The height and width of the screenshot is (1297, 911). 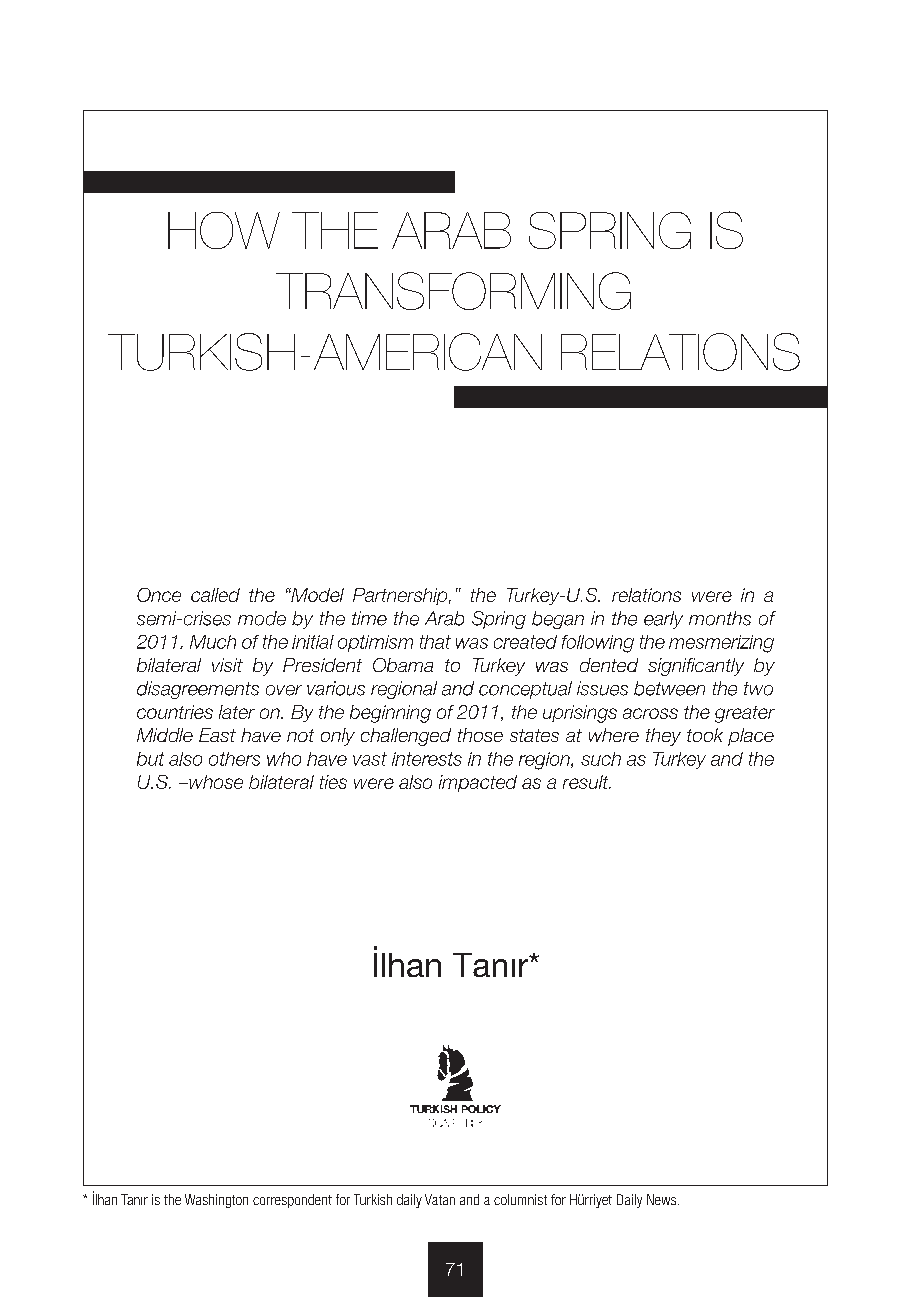 What do you see at coordinates (587, 782) in the screenshot?
I see `result` at bounding box center [587, 782].
